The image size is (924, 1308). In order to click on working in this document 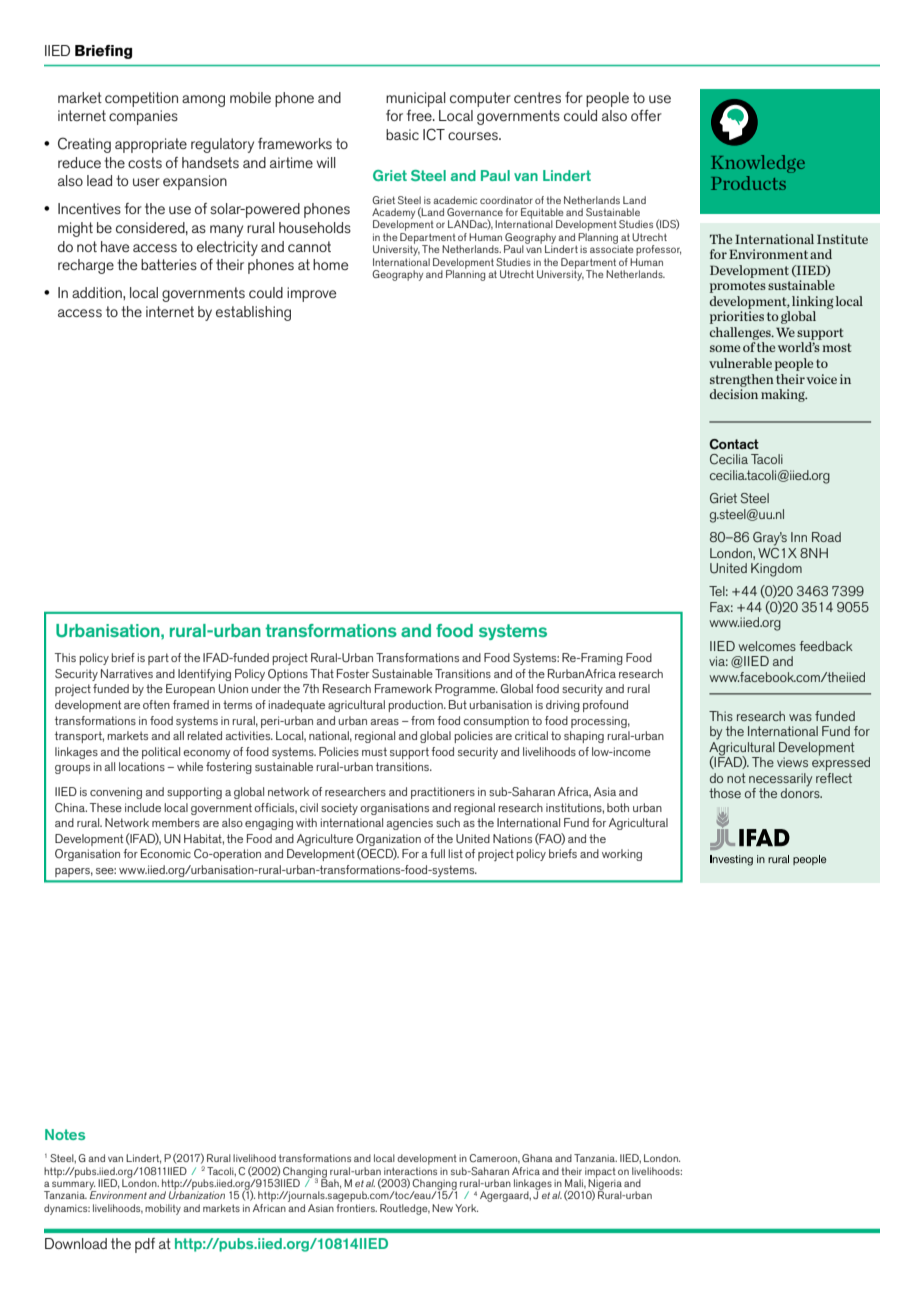, I will do `click(622, 855)`.
